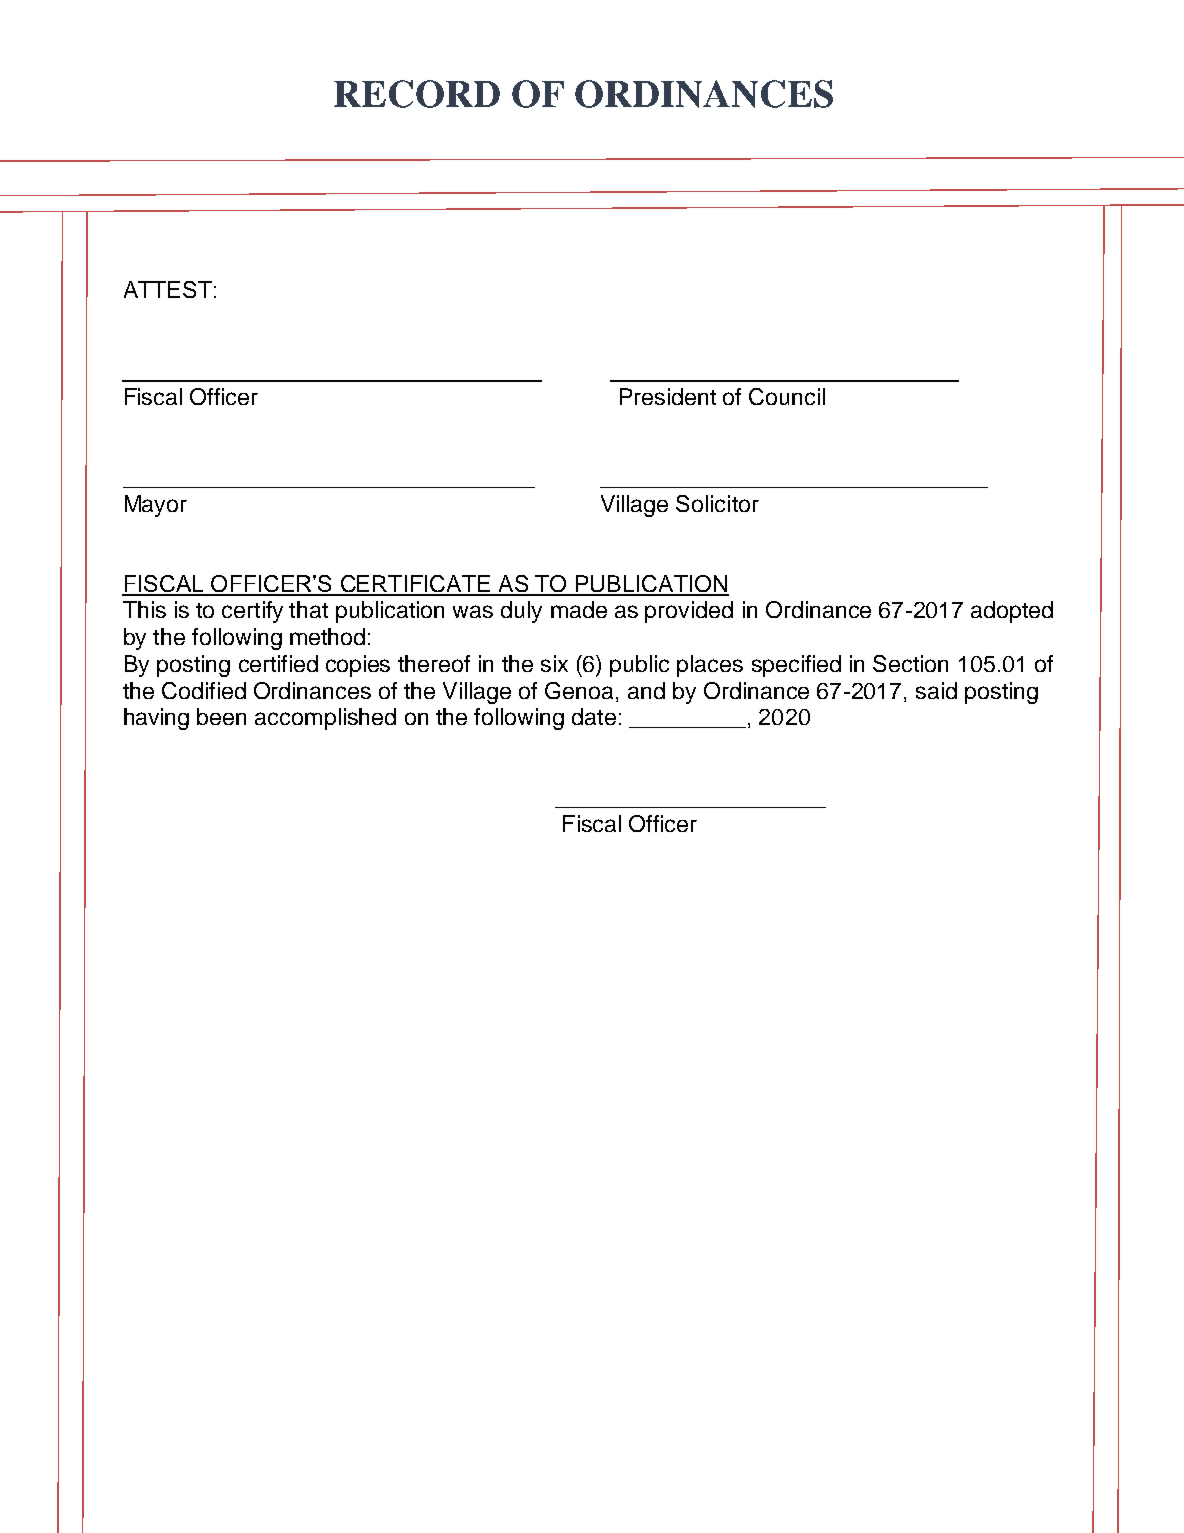 This screenshot has height=1533, width=1184. I want to click on adopted, so click(1012, 612).
